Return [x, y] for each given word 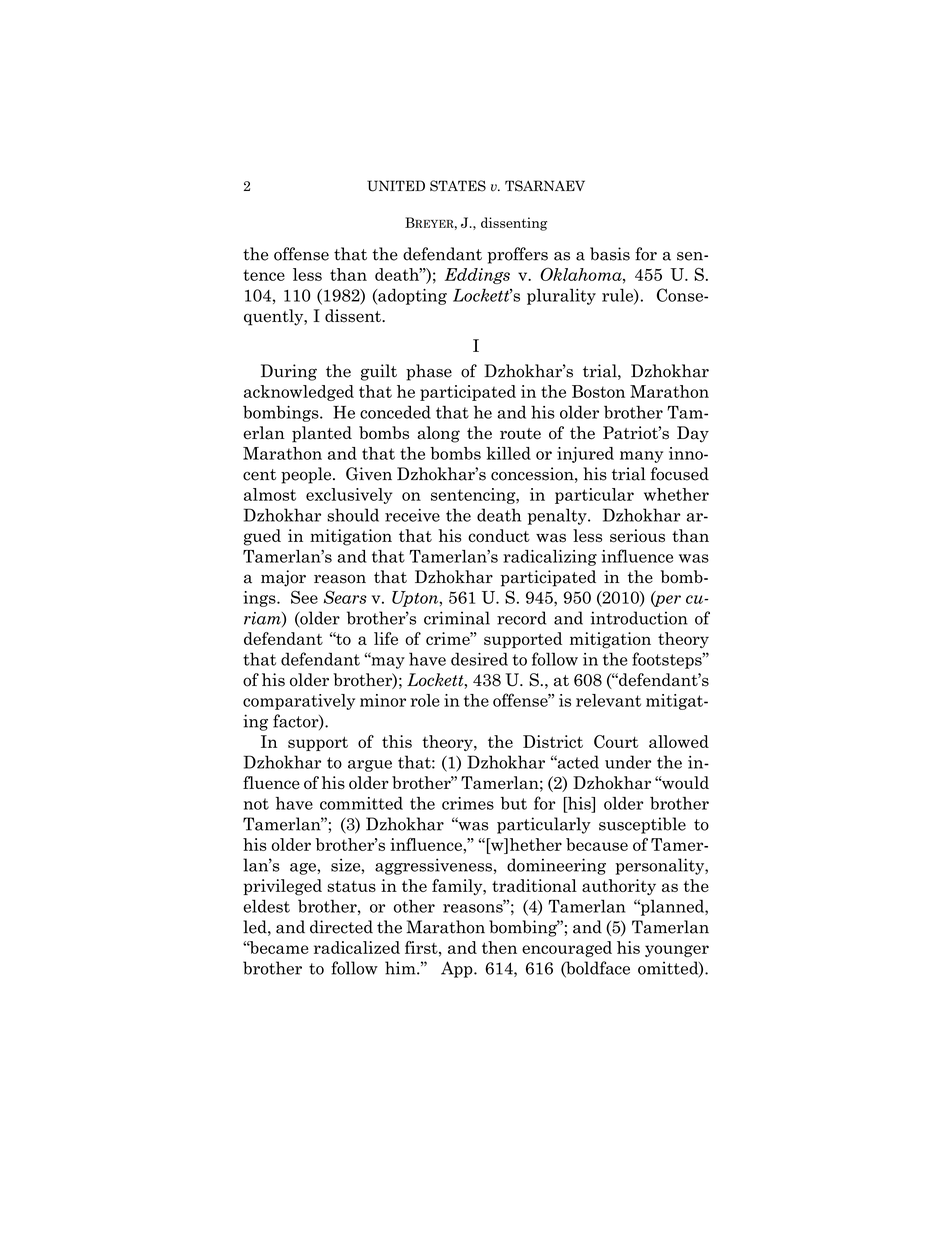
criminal [457, 618]
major [283, 578]
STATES [458, 186]
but [513, 803]
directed [341, 927]
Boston [598, 391]
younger [677, 951]
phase [429, 372]
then [499, 947]
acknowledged [299, 393]
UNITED [396, 186]
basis [610, 254]
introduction [639, 618]
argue [370, 766]
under [628, 762]
